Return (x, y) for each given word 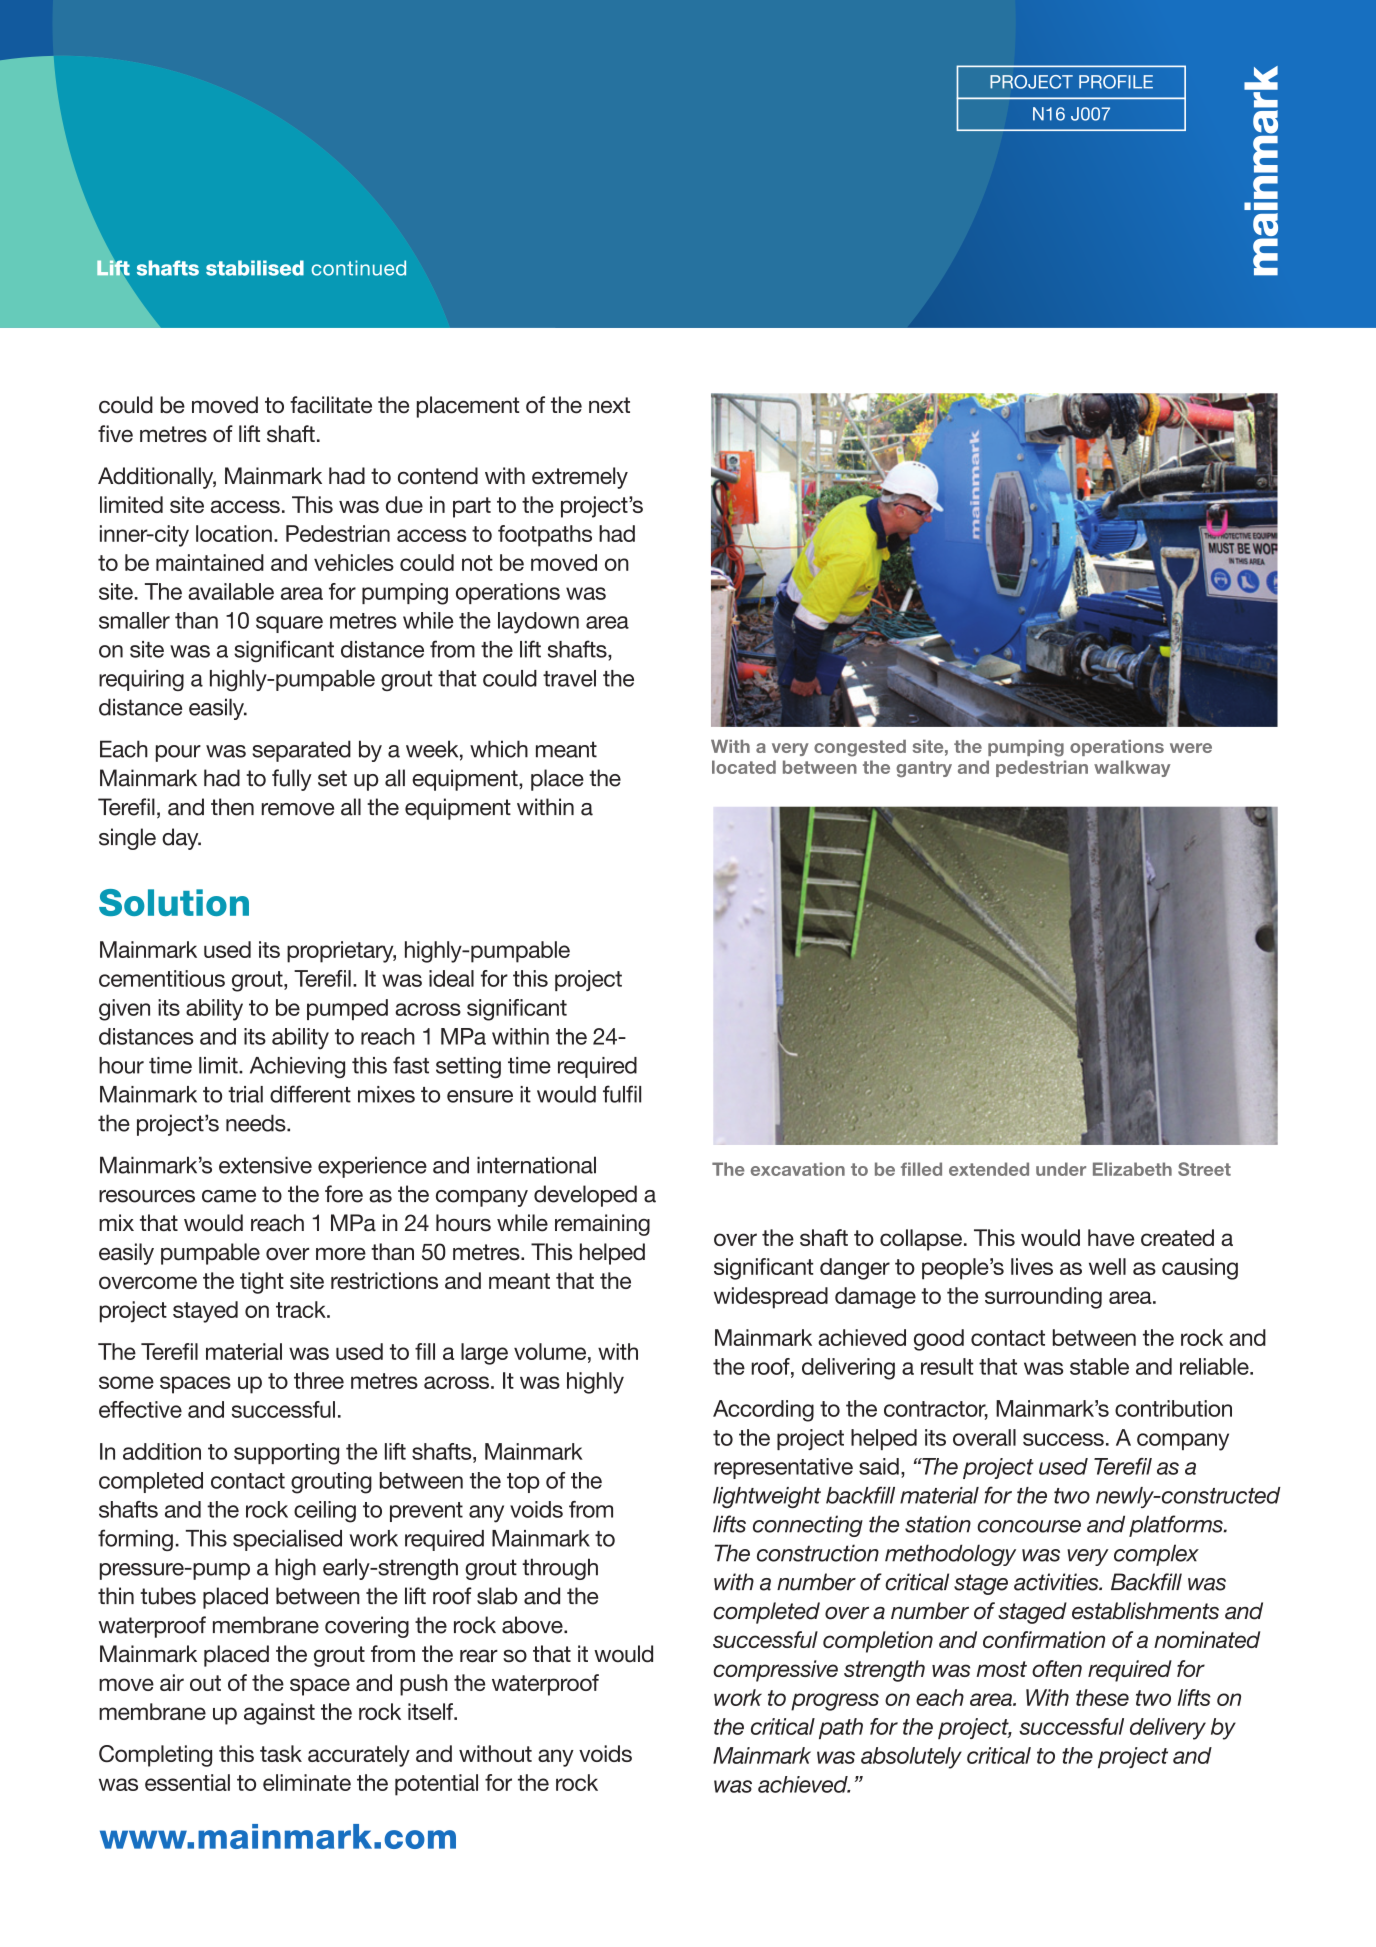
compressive (775, 1671)
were (1191, 748)
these (1102, 1697)
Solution (174, 902)
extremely (580, 478)
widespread (771, 1298)
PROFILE (1116, 82)
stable (1099, 1366)
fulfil (622, 1094)
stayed (205, 1312)
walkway (1132, 768)
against (279, 1714)
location (234, 533)
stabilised (255, 268)
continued (358, 268)
